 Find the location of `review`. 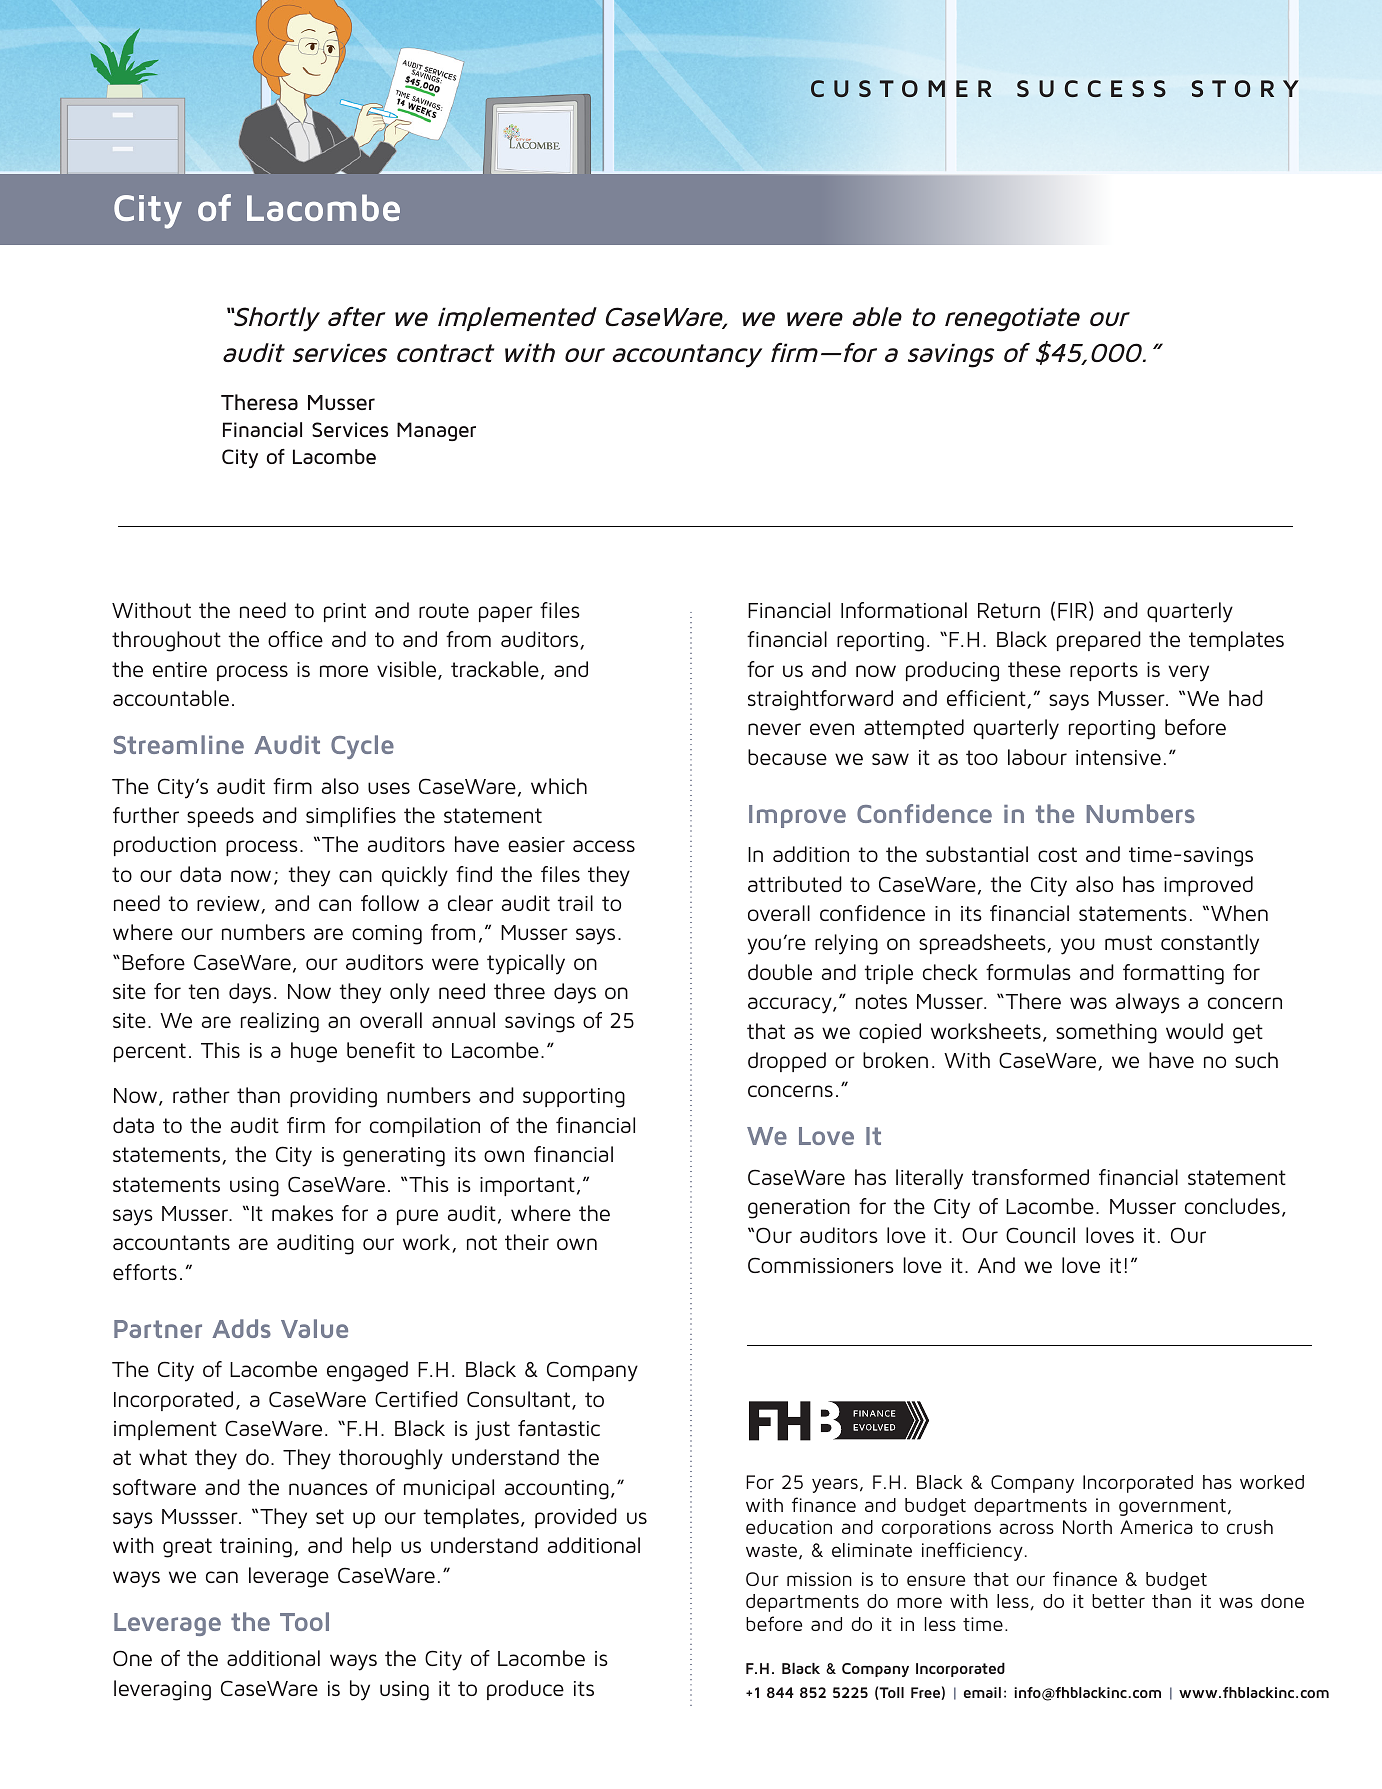

review is located at coordinates (229, 905).
